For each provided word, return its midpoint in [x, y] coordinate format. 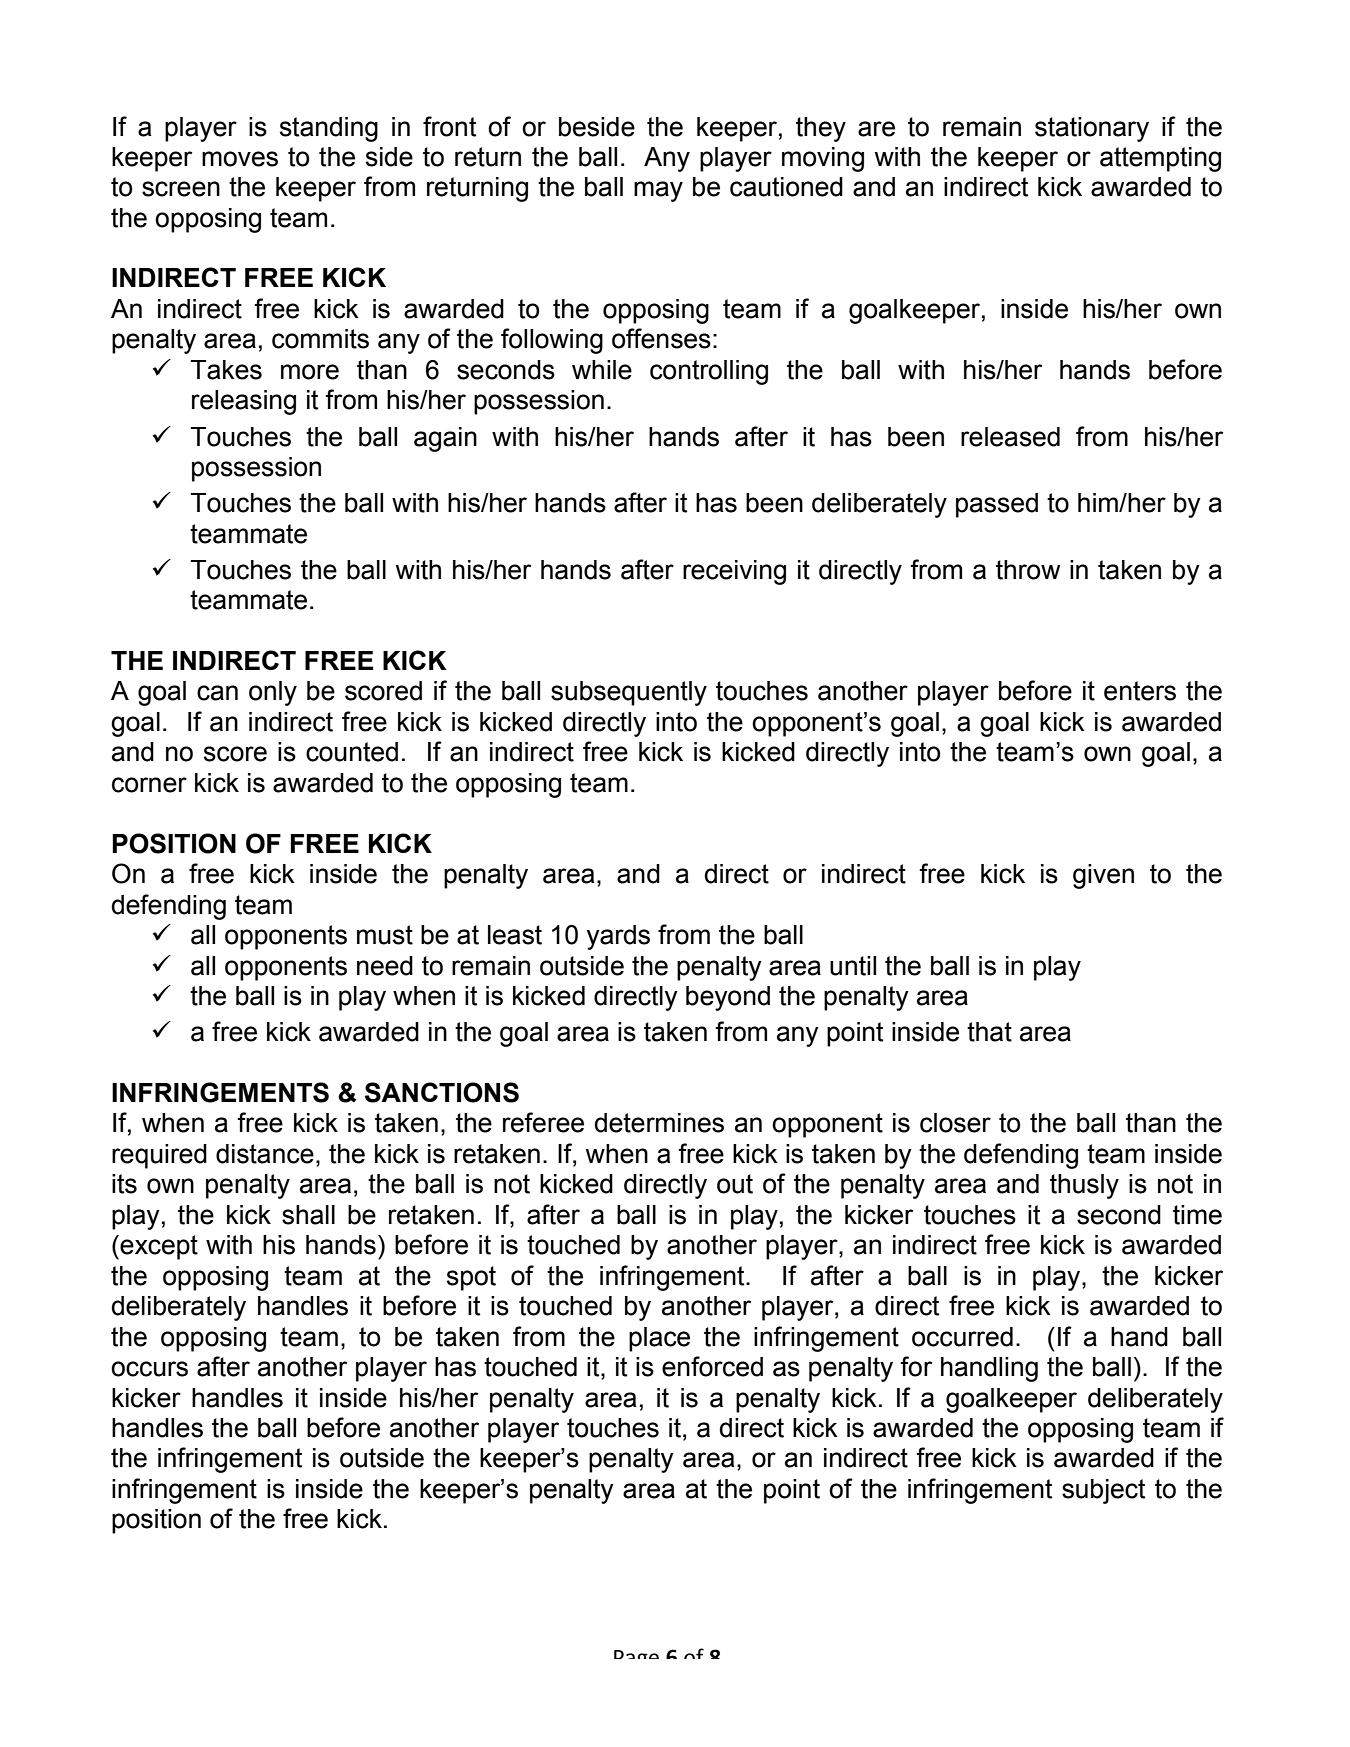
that [989, 1032]
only [273, 693]
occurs [149, 1369]
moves [240, 159]
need [385, 966]
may [658, 191]
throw [1028, 570]
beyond [728, 998]
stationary [1092, 129]
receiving [734, 572]
